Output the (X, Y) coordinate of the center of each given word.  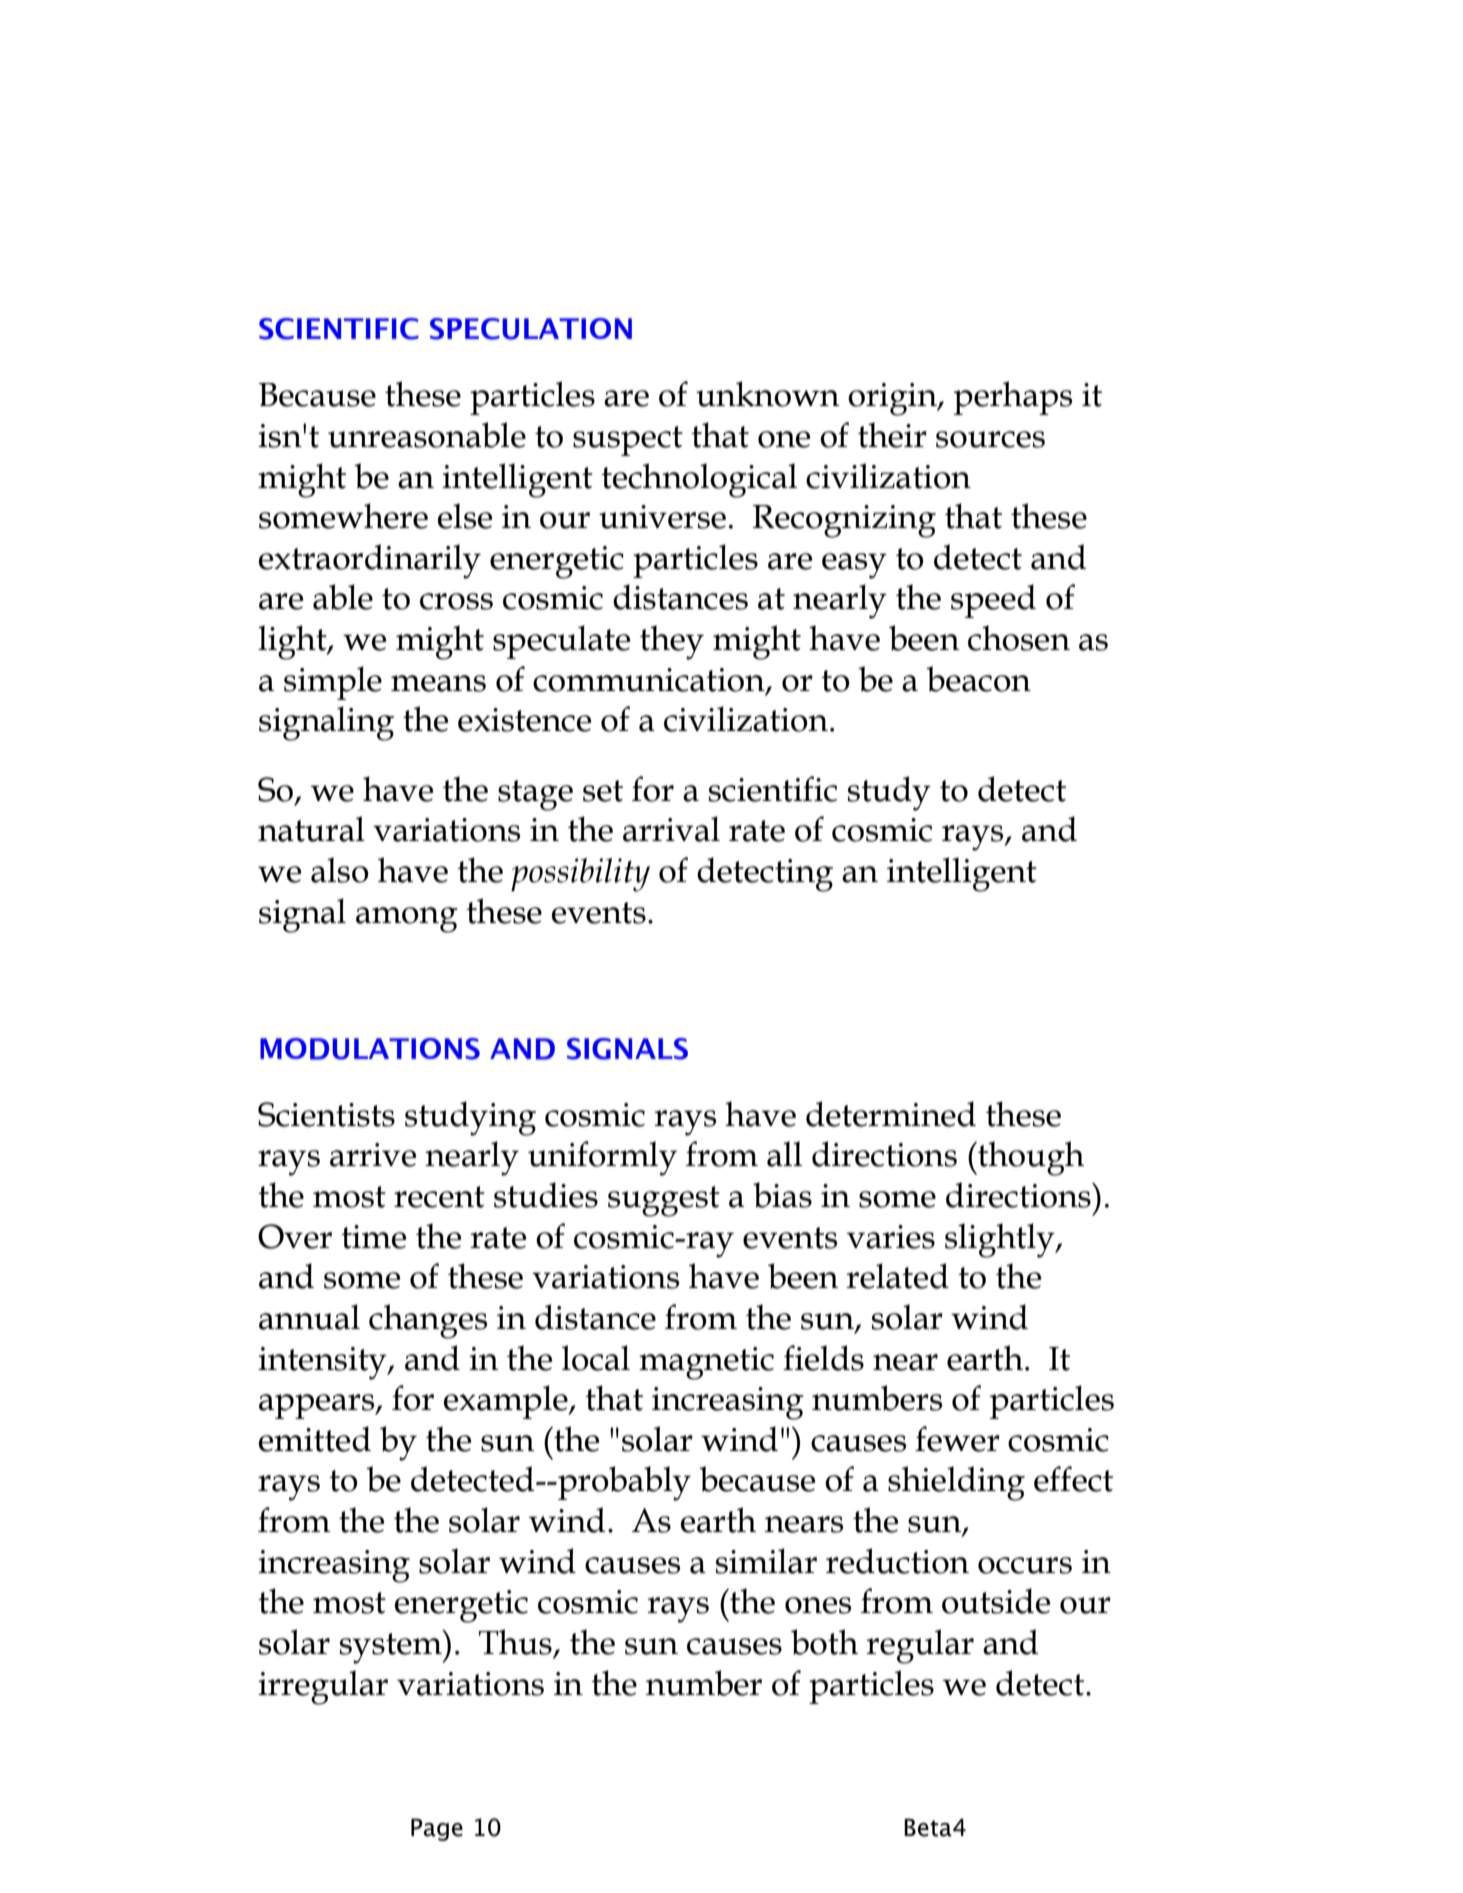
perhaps (1013, 398)
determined (891, 1114)
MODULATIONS (370, 1049)
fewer (957, 1439)
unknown (768, 394)
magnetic (706, 1363)
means (438, 683)
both (824, 1642)
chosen (1019, 638)
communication (650, 681)
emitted (315, 1439)
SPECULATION (531, 329)
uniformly (602, 1158)
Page (437, 1829)
